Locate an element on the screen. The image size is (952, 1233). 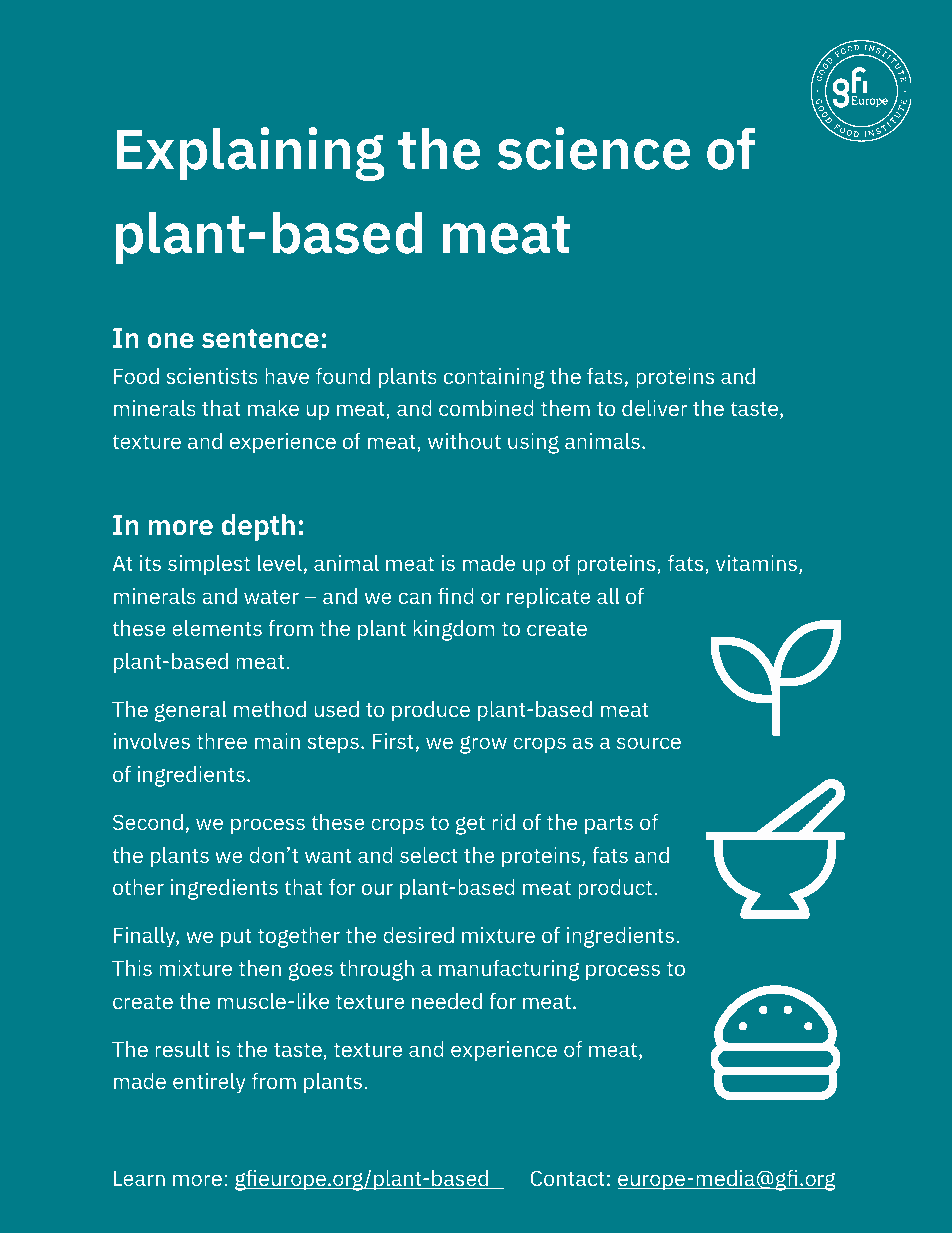
manufacturing is located at coordinates (509, 970).
